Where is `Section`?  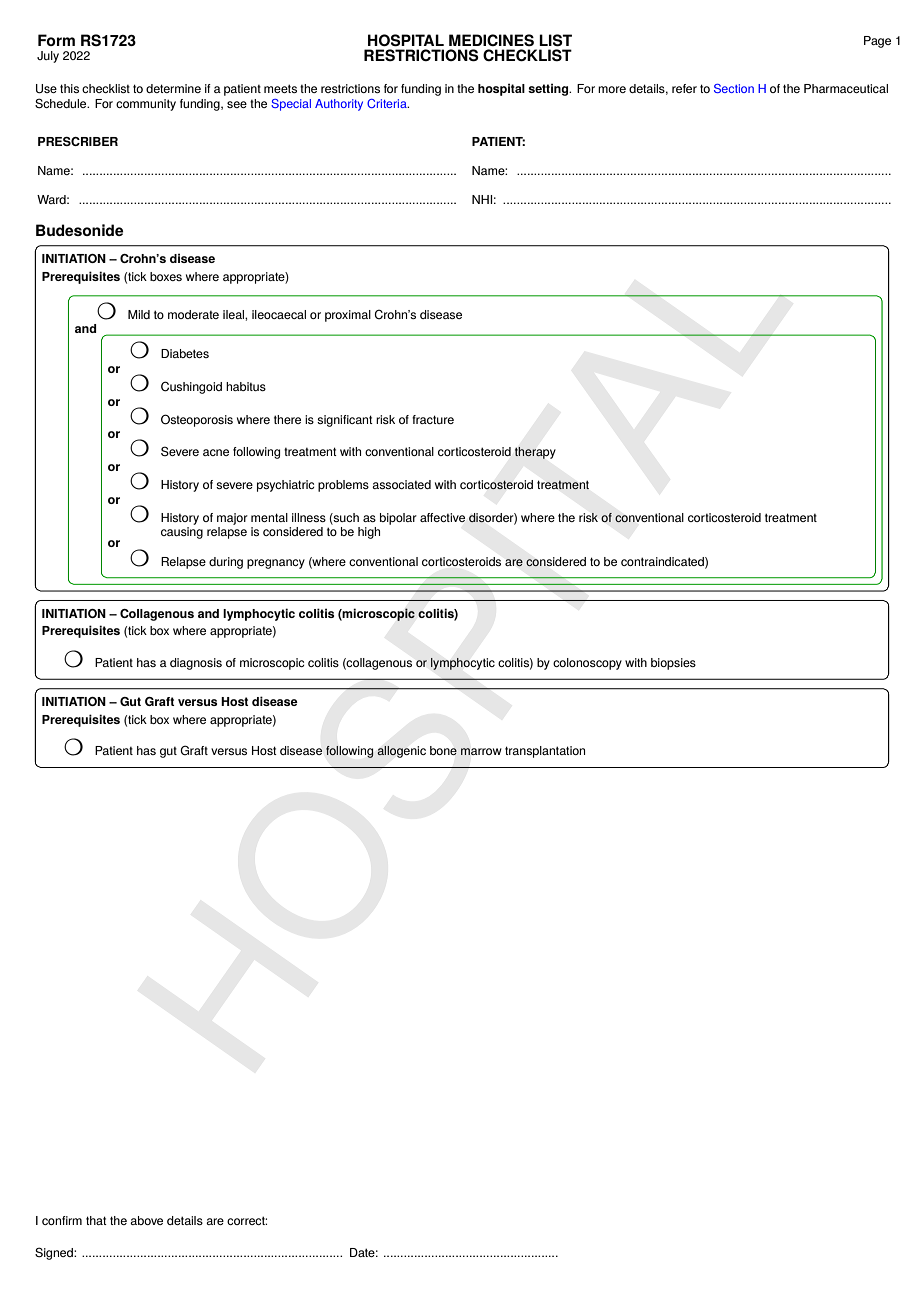 Section is located at coordinates (734, 88).
